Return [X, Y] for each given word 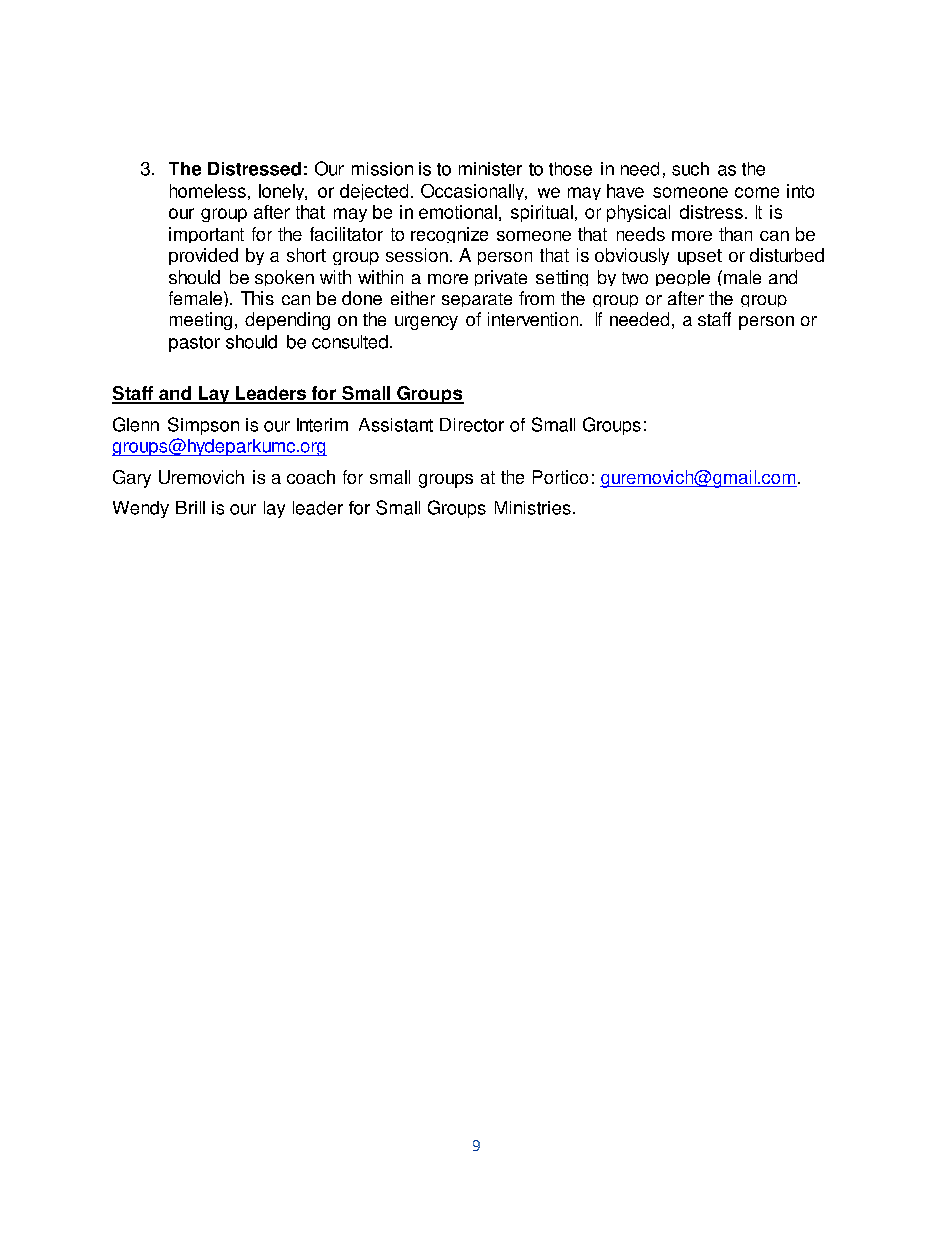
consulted [350, 342]
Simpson [203, 426]
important [206, 235]
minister [490, 169]
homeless [208, 191]
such [690, 169]
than [735, 234]
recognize [449, 235]
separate [477, 300]
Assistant [396, 425]
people [683, 278]
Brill [190, 507]
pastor [194, 344]
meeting [201, 321]
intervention [534, 319]
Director [472, 425]
